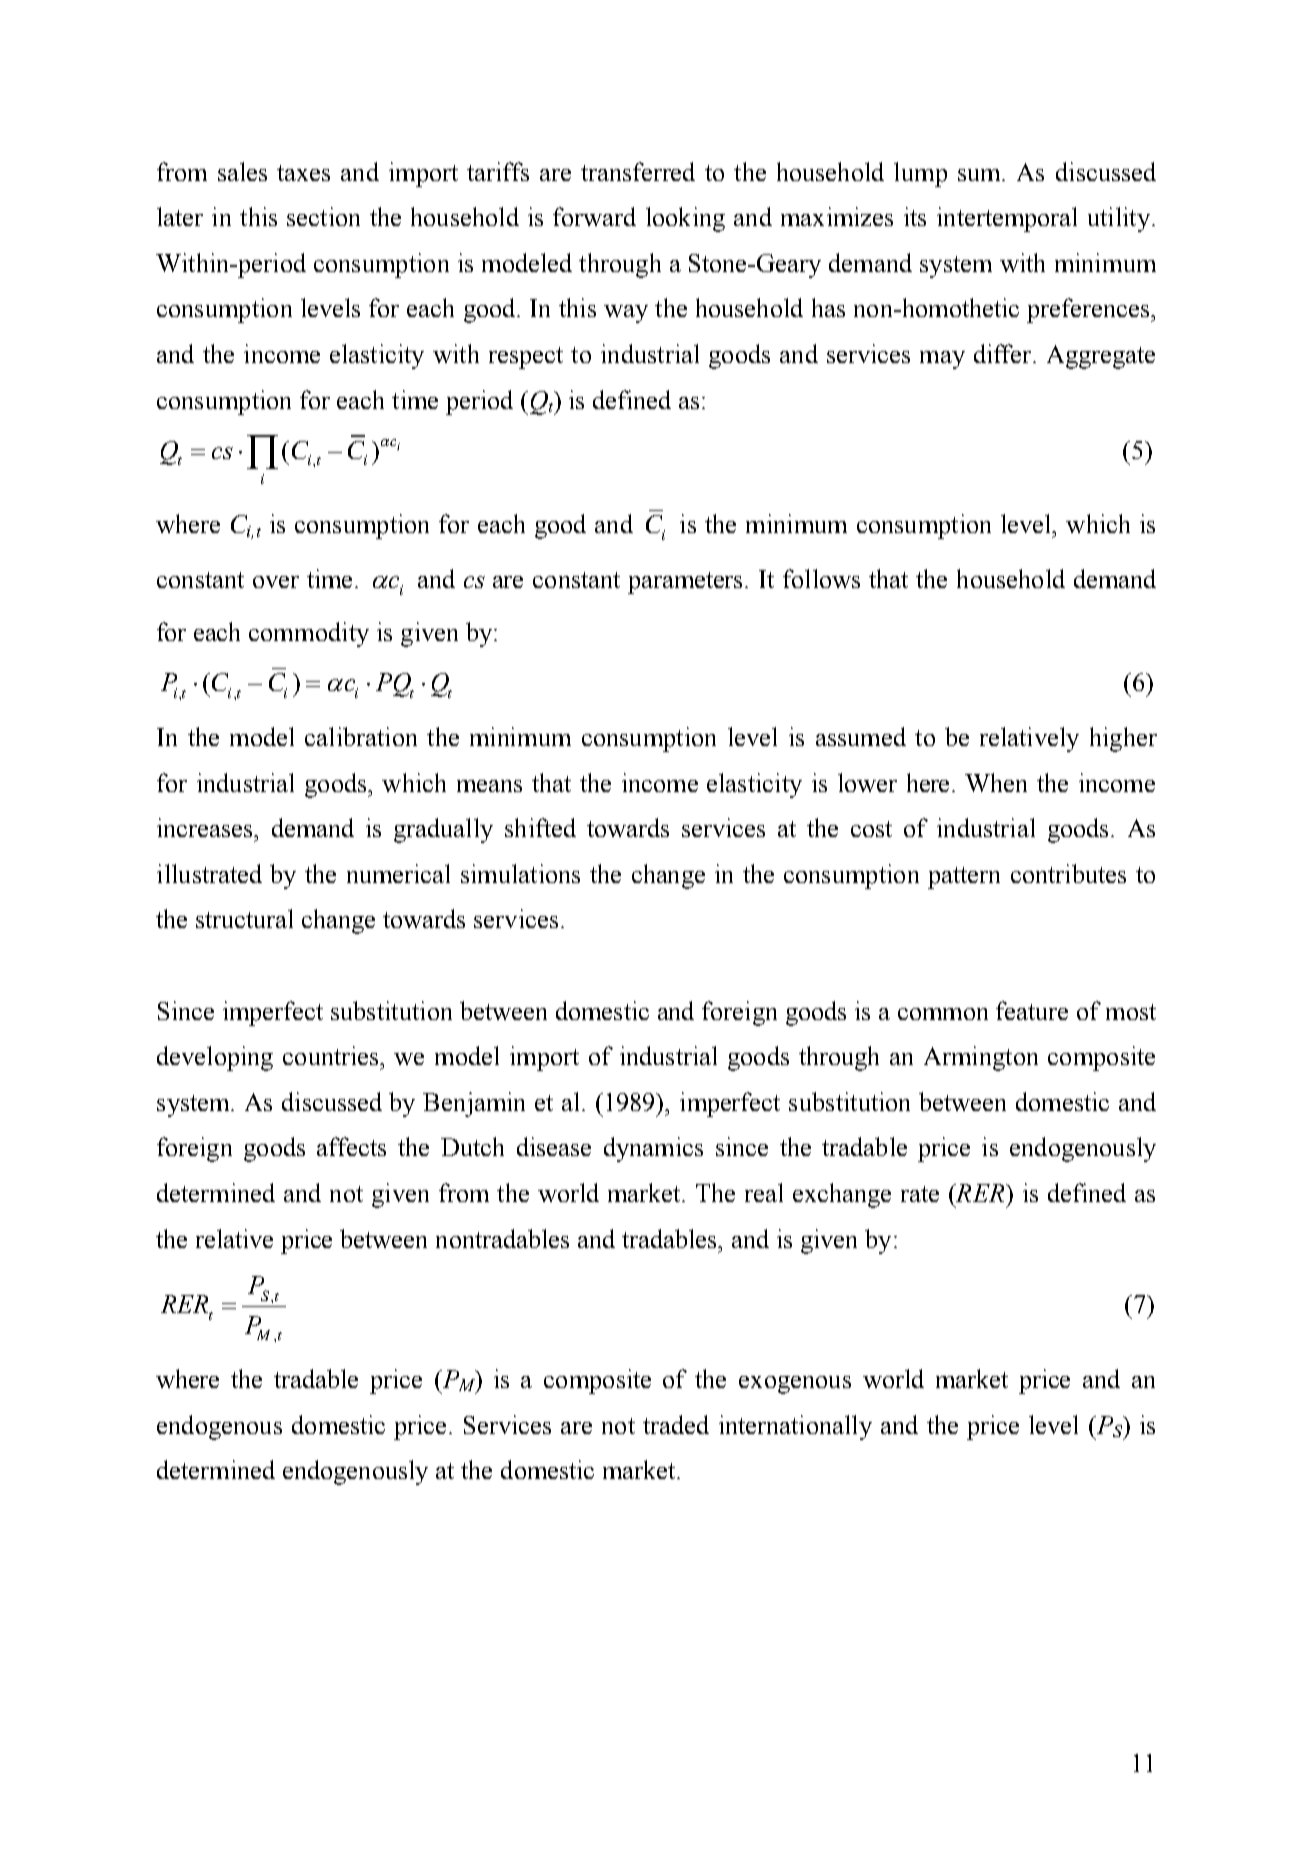 Image resolution: width=1312 pixels, height=1856 pixels. What do you see at coordinates (915, 216) in the screenshot?
I see `its` at bounding box center [915, 216].
